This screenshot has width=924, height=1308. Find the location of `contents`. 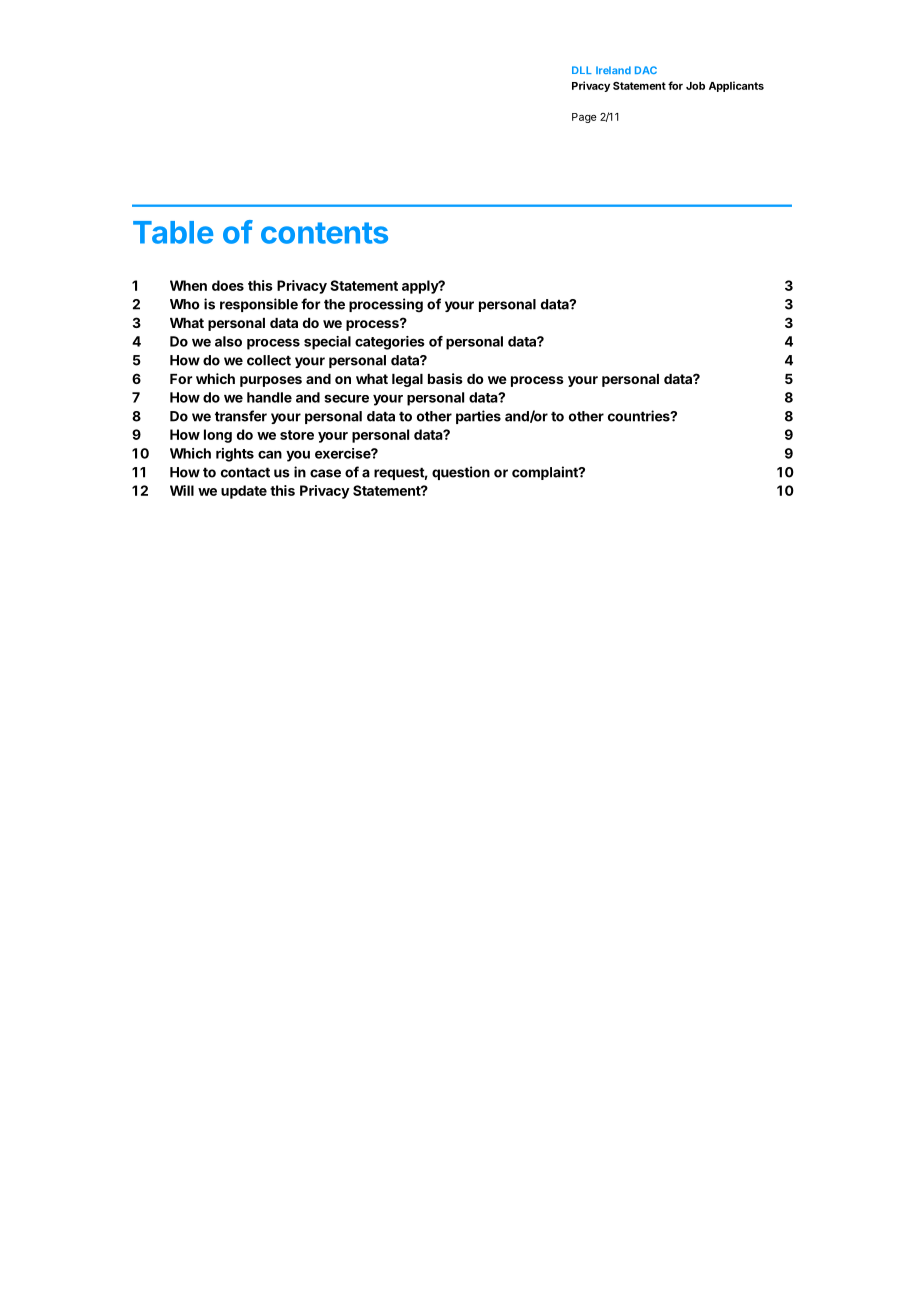

contents is located at coordinates (324, 233).
